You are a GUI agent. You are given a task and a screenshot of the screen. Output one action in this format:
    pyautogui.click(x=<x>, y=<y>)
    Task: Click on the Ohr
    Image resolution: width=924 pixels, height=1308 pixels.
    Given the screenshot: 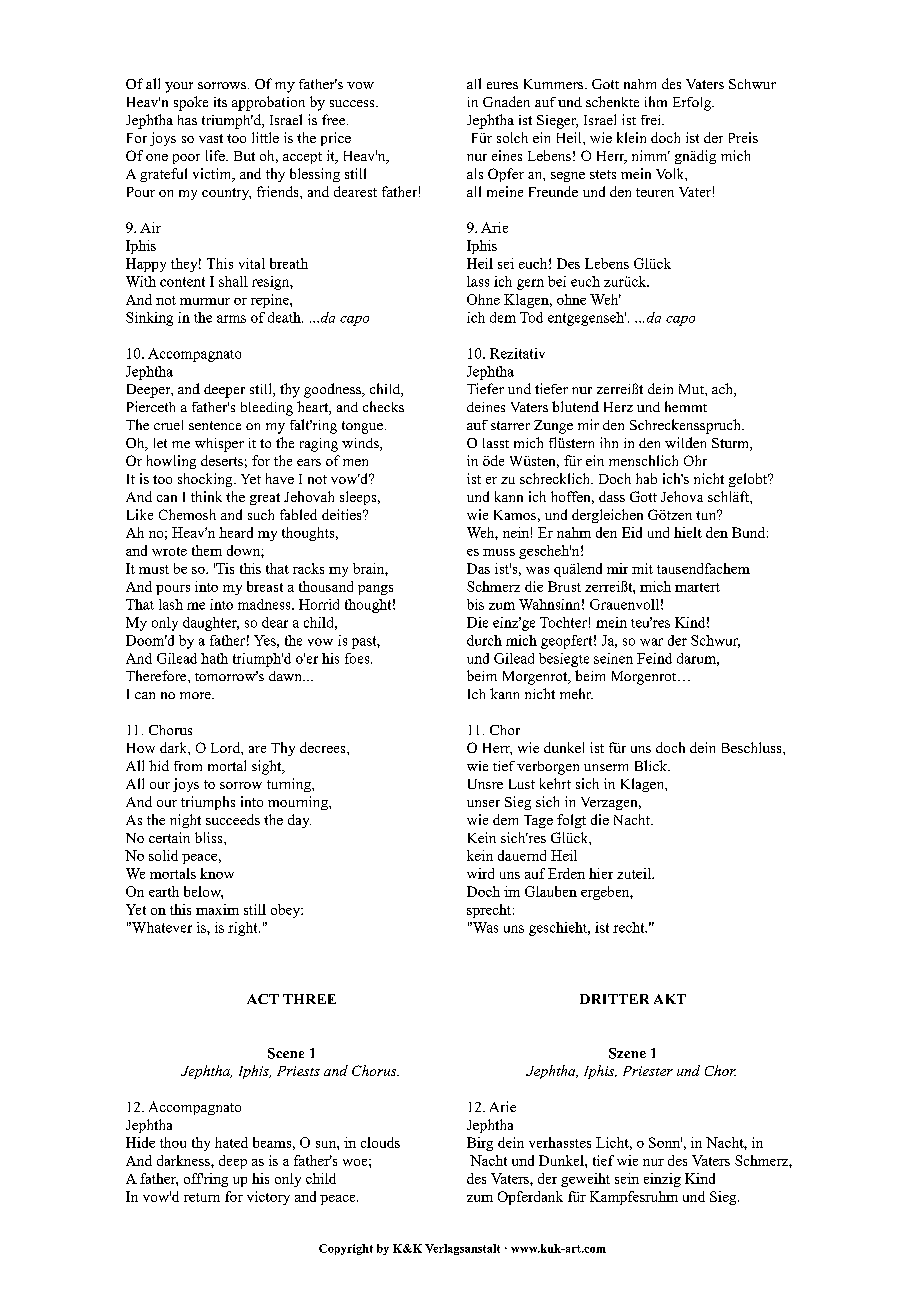 What is the action you would take?
    pyautogui.click(x=695, y=460)
